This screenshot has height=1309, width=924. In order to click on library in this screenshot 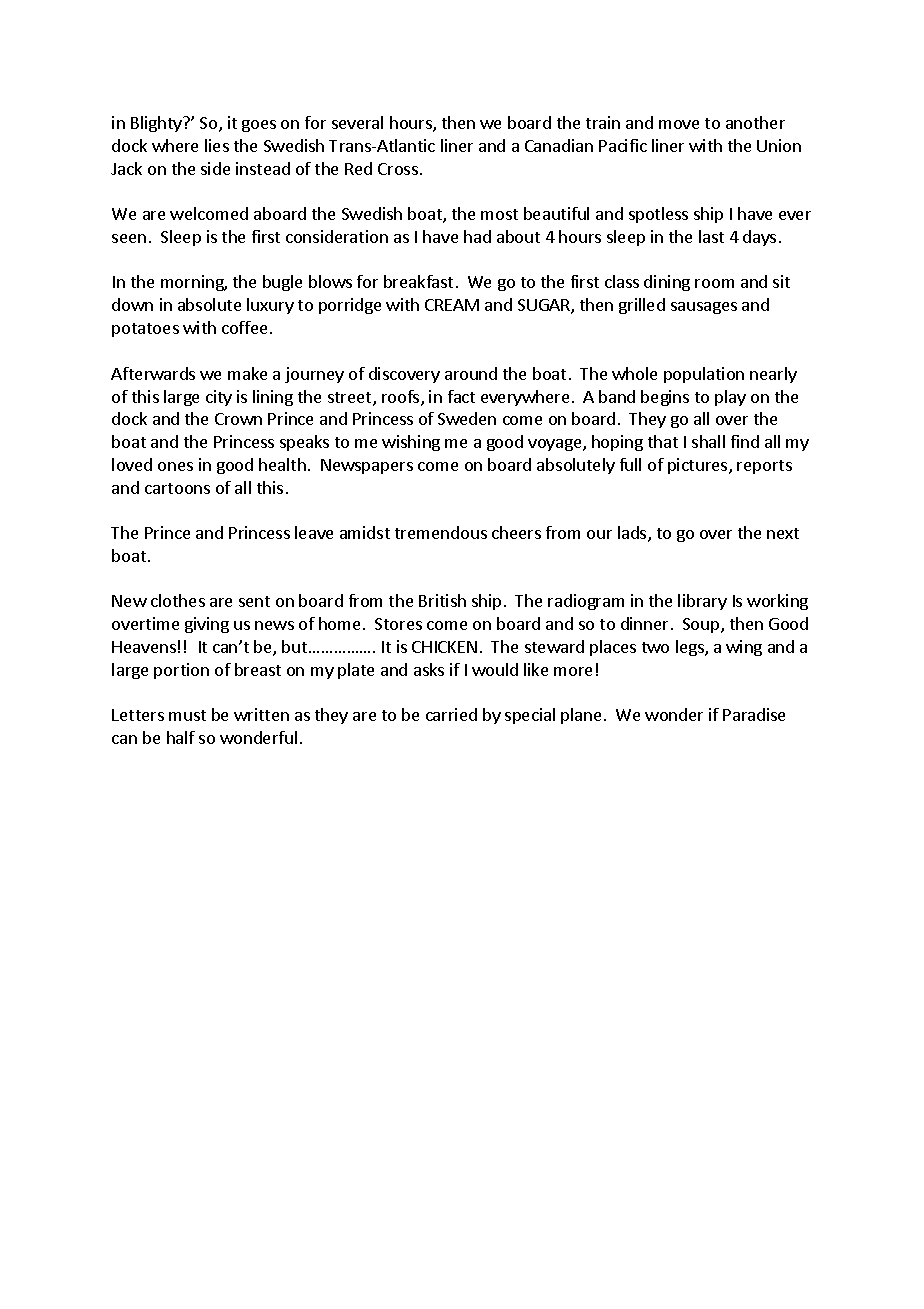, I will do `click(702, 602)`.
